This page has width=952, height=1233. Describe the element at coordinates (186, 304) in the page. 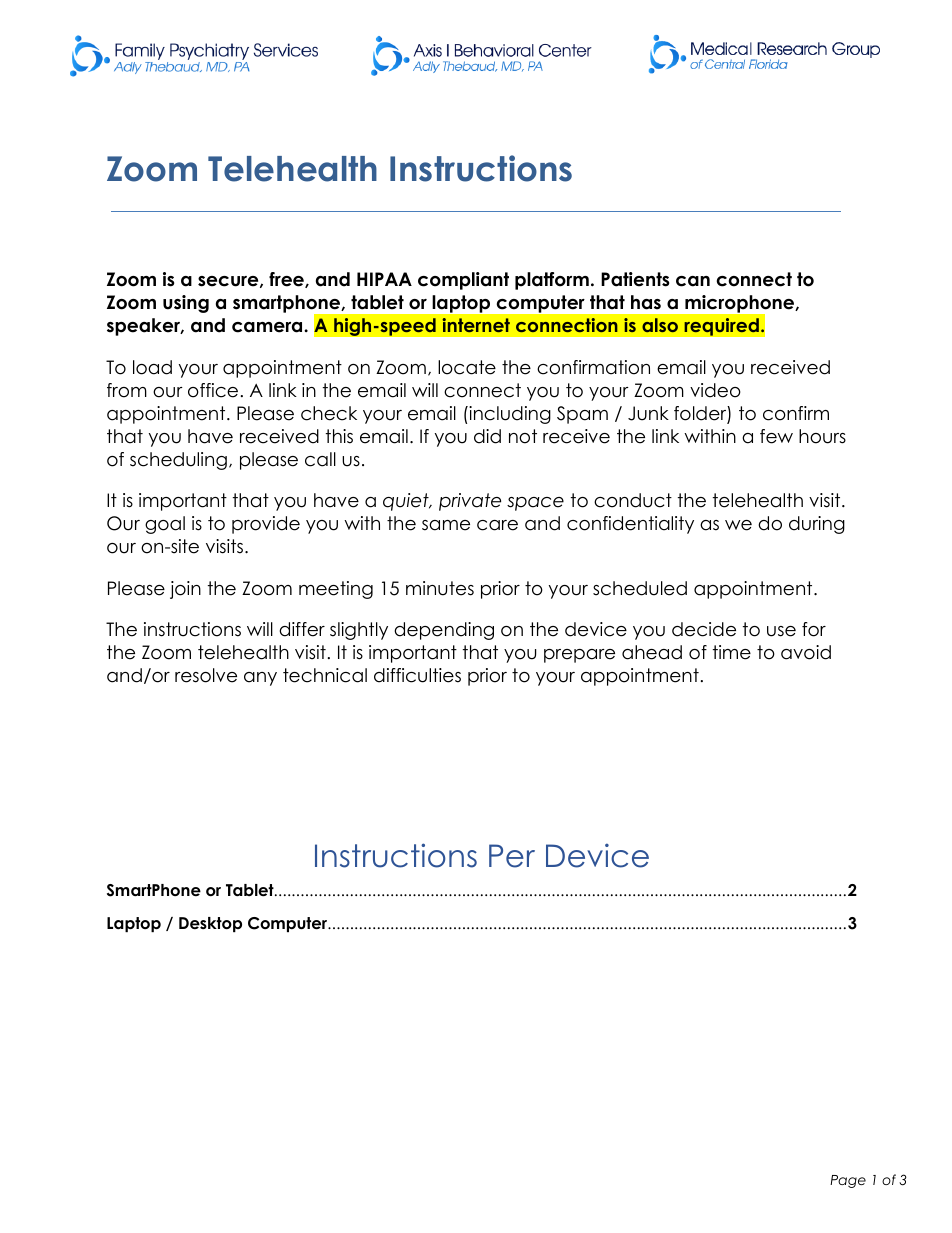

I see `using` at that location.
